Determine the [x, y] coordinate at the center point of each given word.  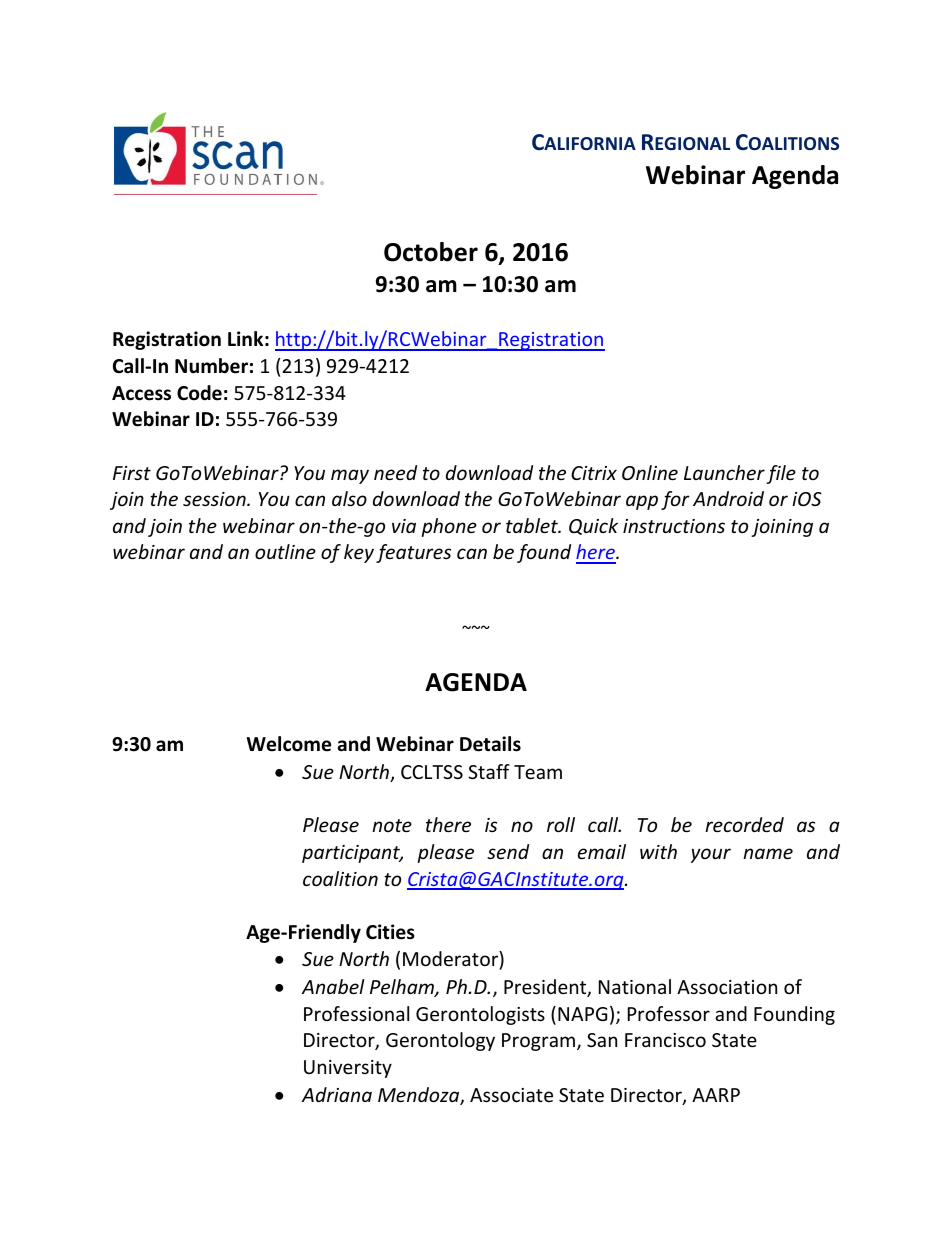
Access [141, 393]
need [395, 472]
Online [650, 472]
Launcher [724, 472]
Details [490, 744]
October [431, 252]
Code [199, 393]
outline [285, 551]
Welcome [289, 744]
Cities [390, 932]
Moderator [451, 960]
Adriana [337, 1094]
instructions [674, 526]
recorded [744, 824]
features [413, 553]
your [711, 855]
